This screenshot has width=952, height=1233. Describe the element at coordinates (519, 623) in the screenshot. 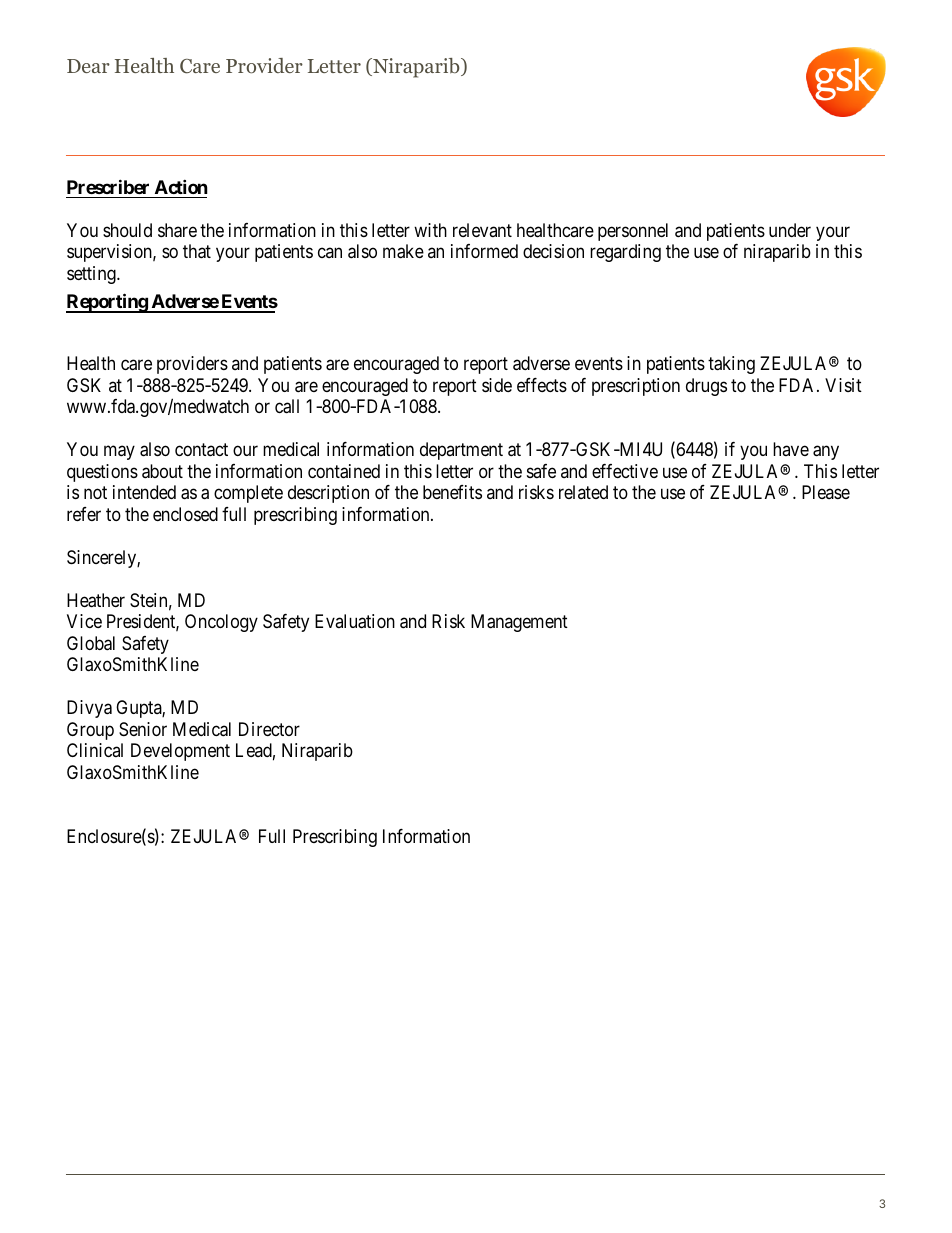

I see `Management` at that location.
